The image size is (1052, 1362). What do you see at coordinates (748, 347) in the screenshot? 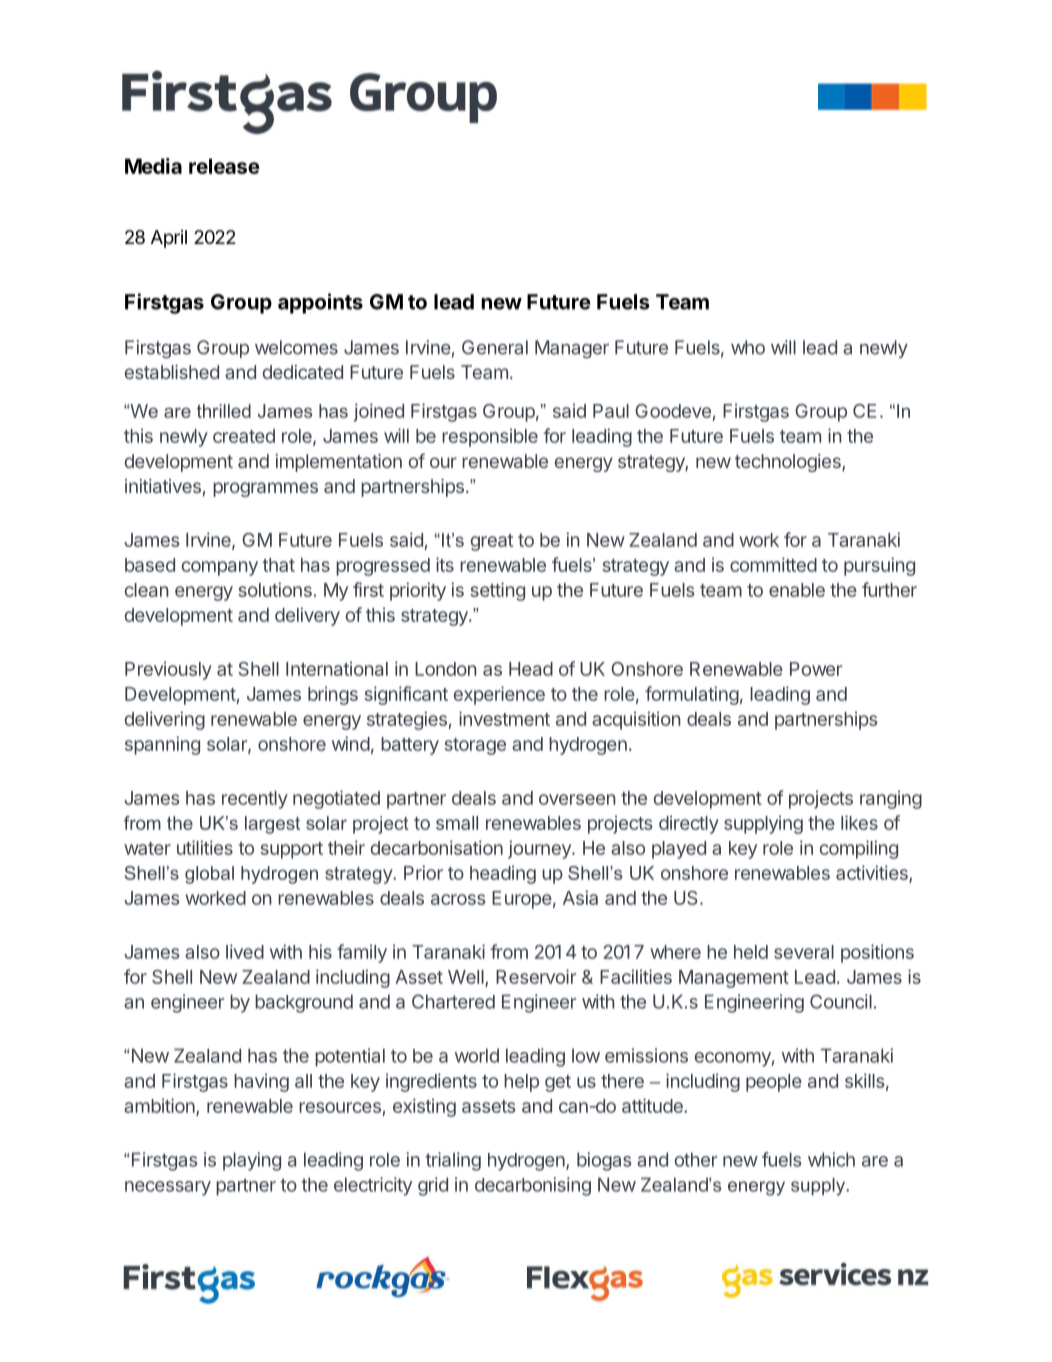
I see `who` at bounding box center [748, 347].
